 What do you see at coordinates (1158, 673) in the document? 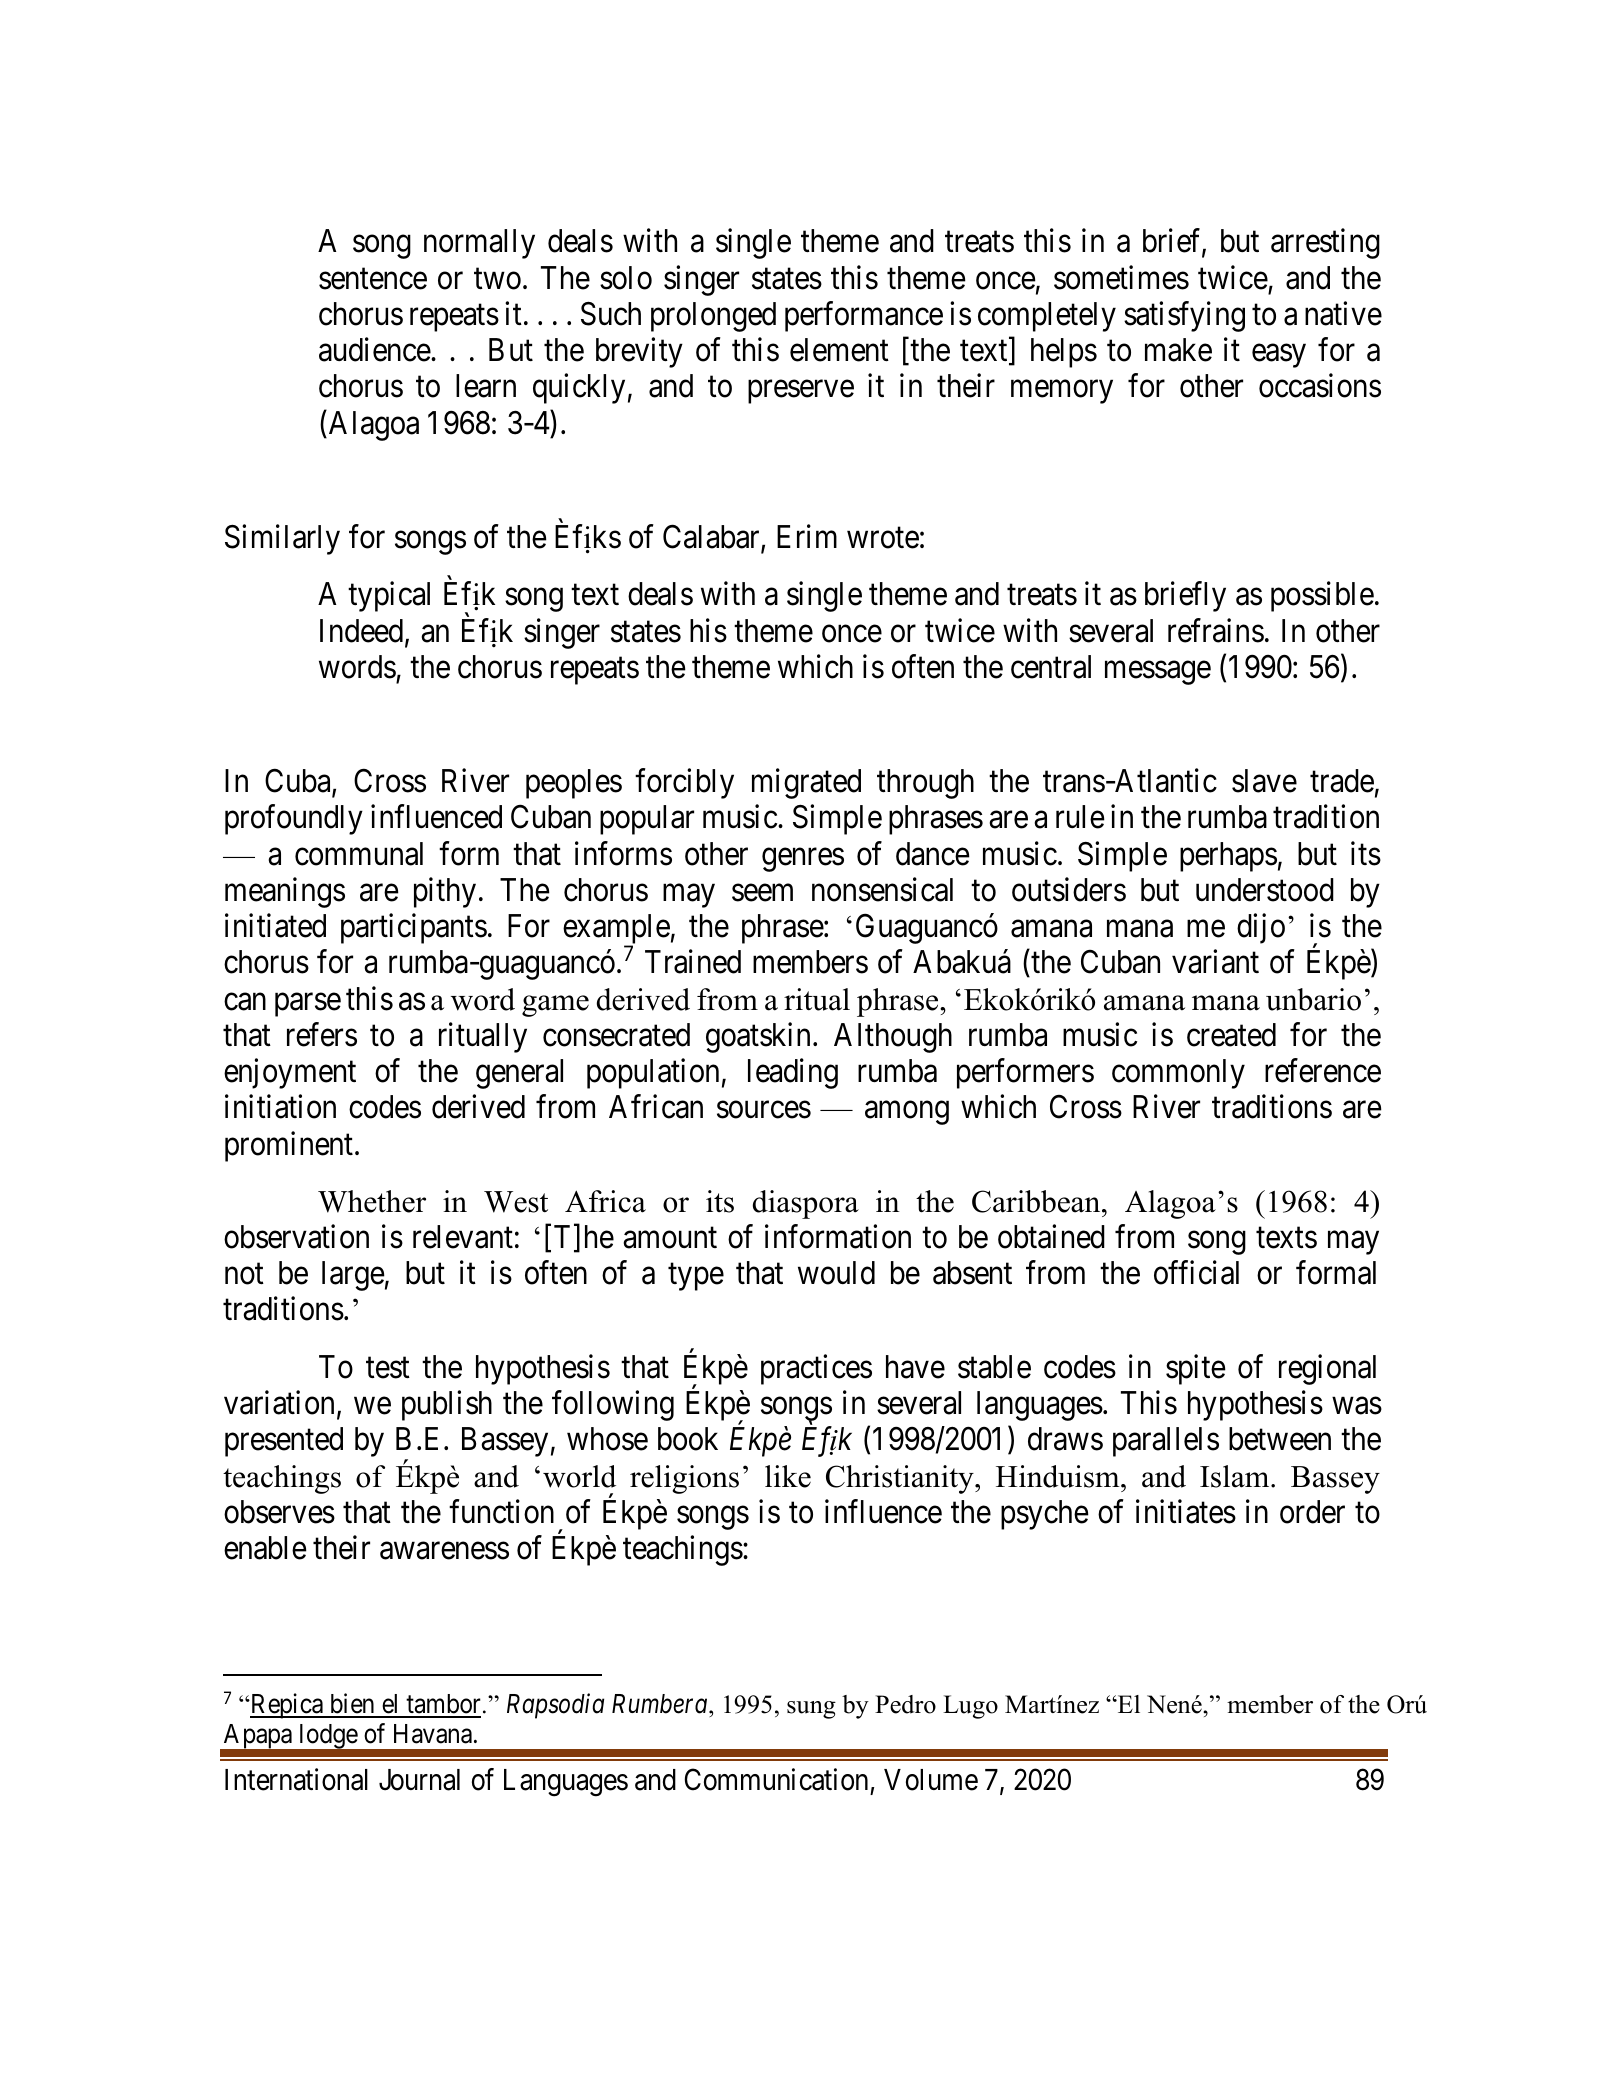
I see `message` at bounding box center [1158, 673].
